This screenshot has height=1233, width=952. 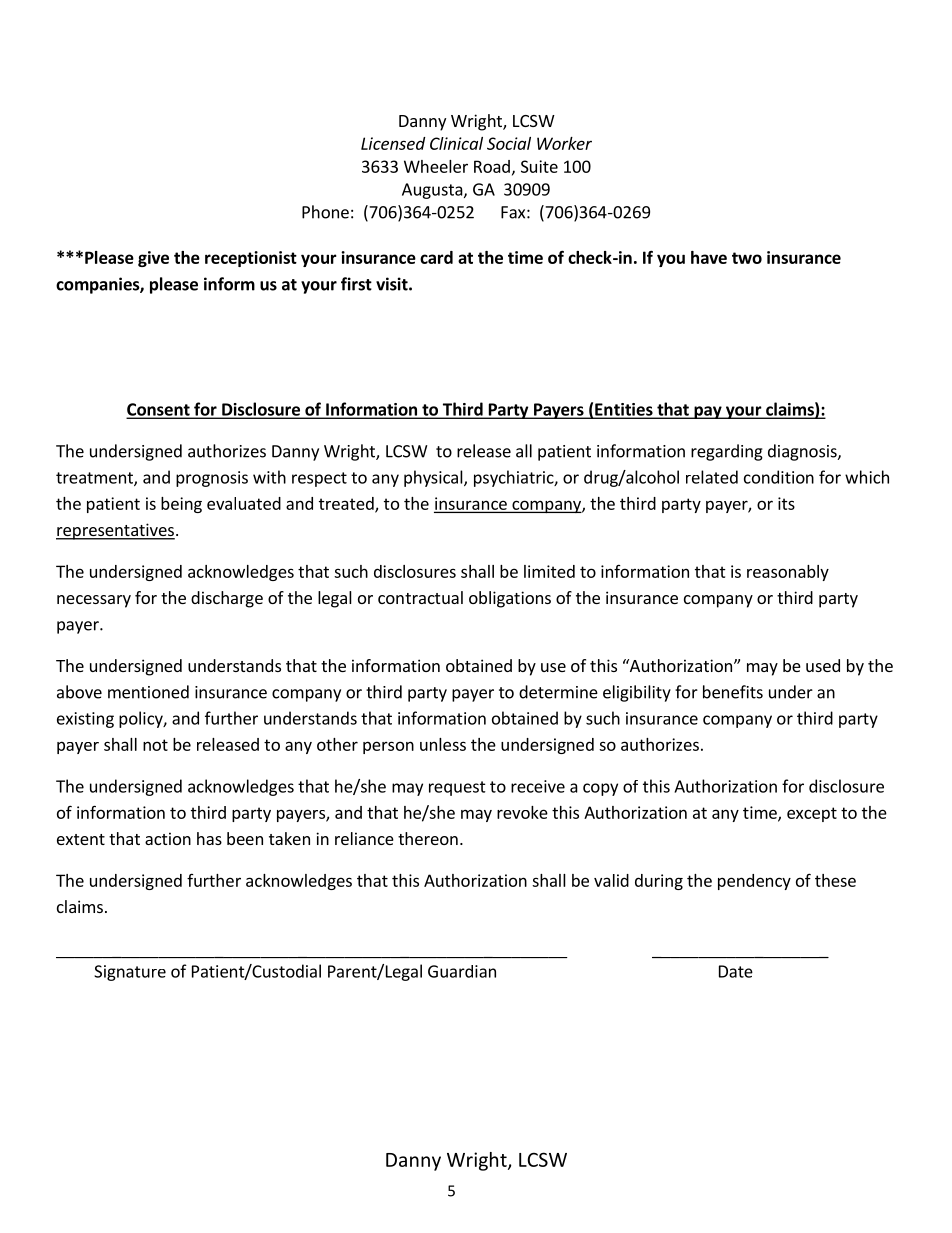 I want to click on Phone, so click(x=325, y=212).
